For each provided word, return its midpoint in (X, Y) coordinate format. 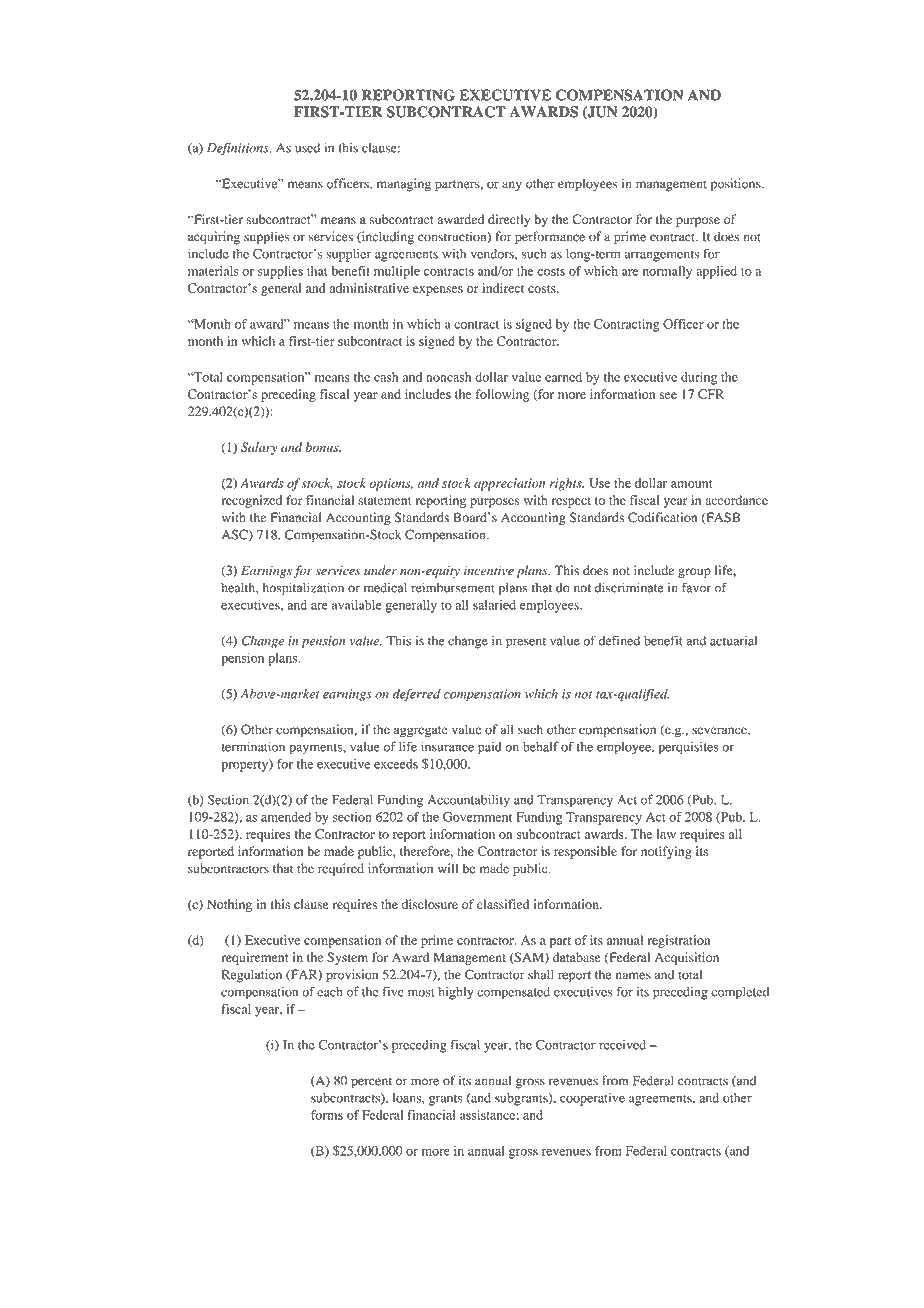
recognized (251, 501)
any (512, 186)
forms (327, 1115)
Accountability (469, 801)
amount (691, 484)
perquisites (689, 748)
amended (286, 817)
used (307, 148)
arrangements (662, 256)
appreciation (509, 484)
